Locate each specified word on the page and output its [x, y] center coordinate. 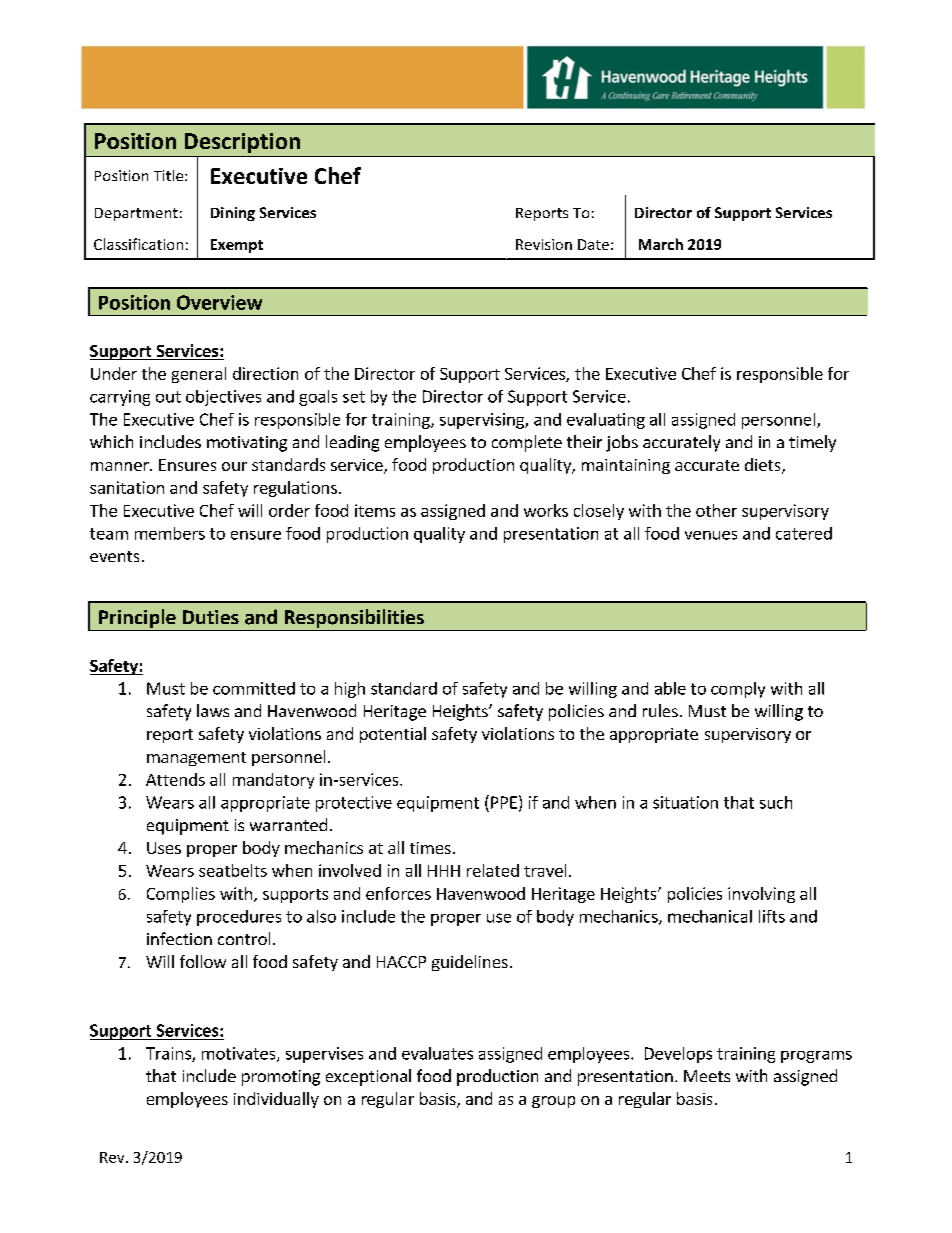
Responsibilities [354, 620]
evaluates [437, 1053]
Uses [164, 848]
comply [738, 690]
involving [761, 895]
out [168, 397]
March [661, 244]
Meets [707, 1076]
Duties [211, 617]
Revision [544, 244]
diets [764, 466]
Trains [169, 1054]
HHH [444, 871]
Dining [233, 214]
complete [527, 443]
